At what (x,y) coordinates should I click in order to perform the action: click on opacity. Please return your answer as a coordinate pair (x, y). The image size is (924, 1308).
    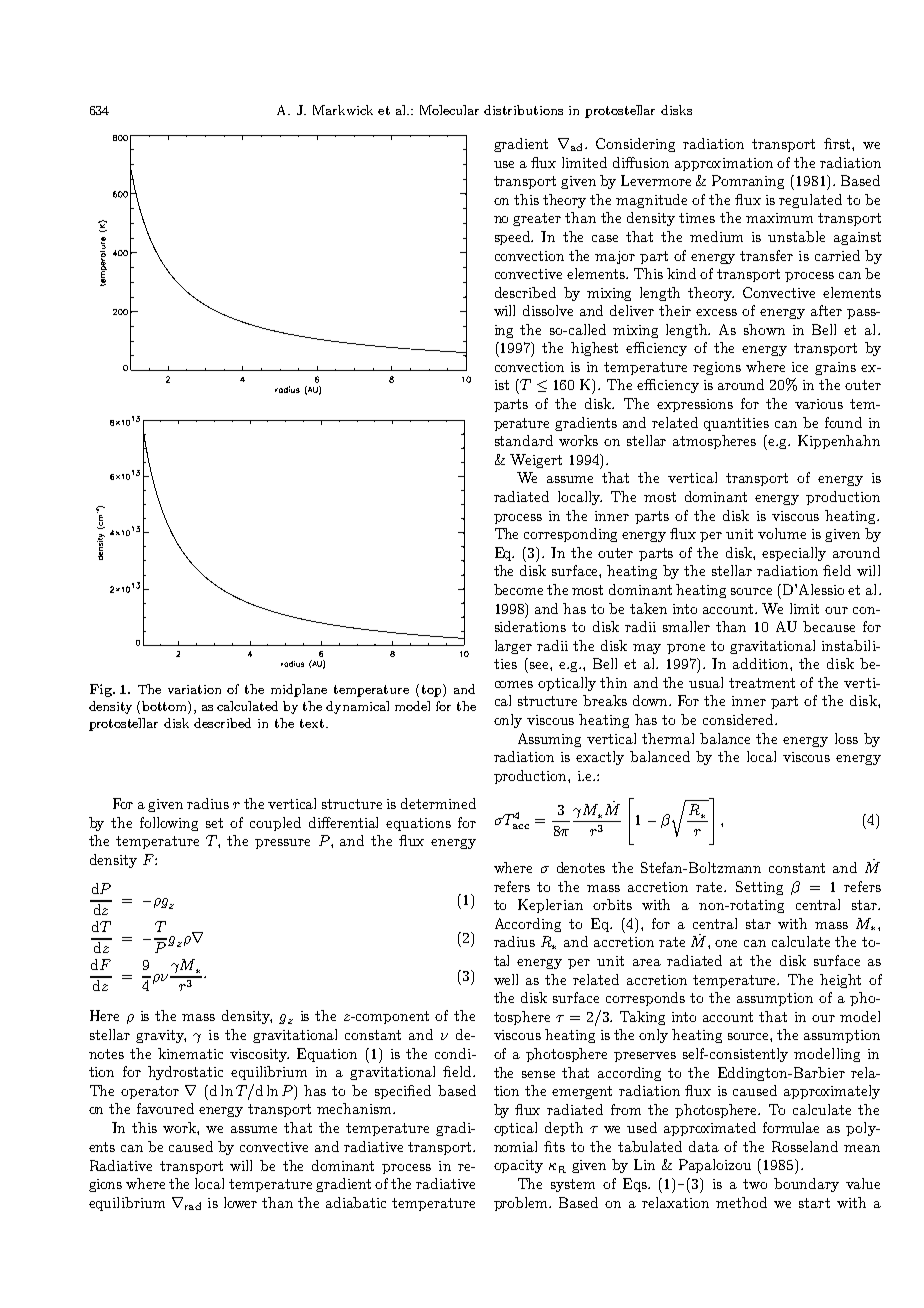
    Looking at the image, I should click on (518, 1166).
